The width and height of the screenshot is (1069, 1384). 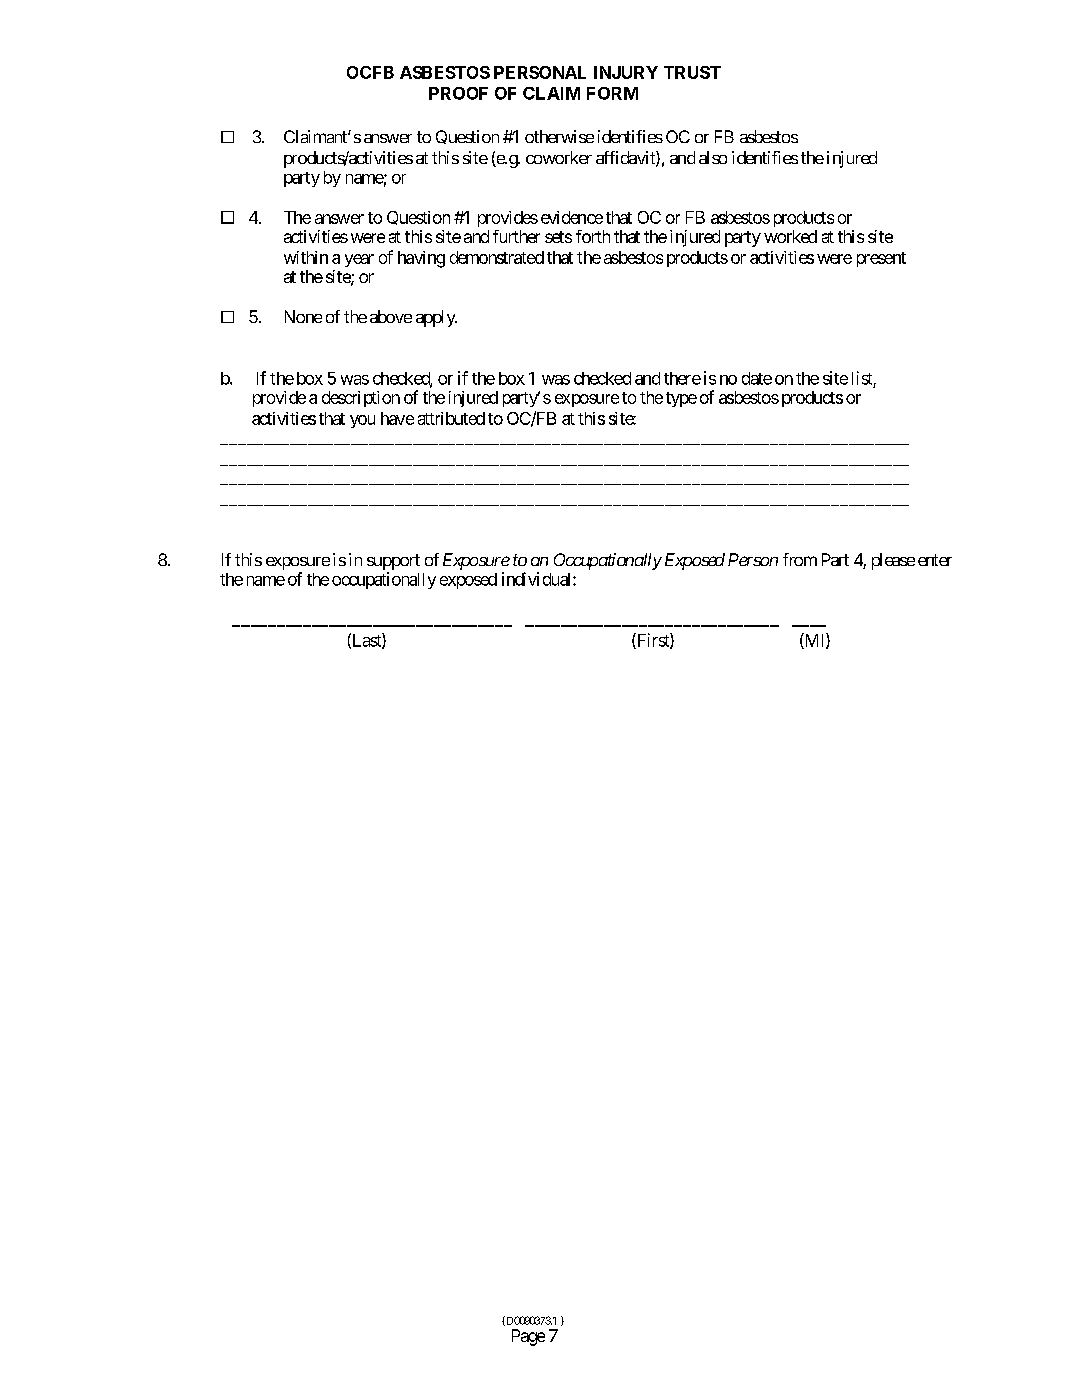 I want to click on support, so click(x=393, y=562).
